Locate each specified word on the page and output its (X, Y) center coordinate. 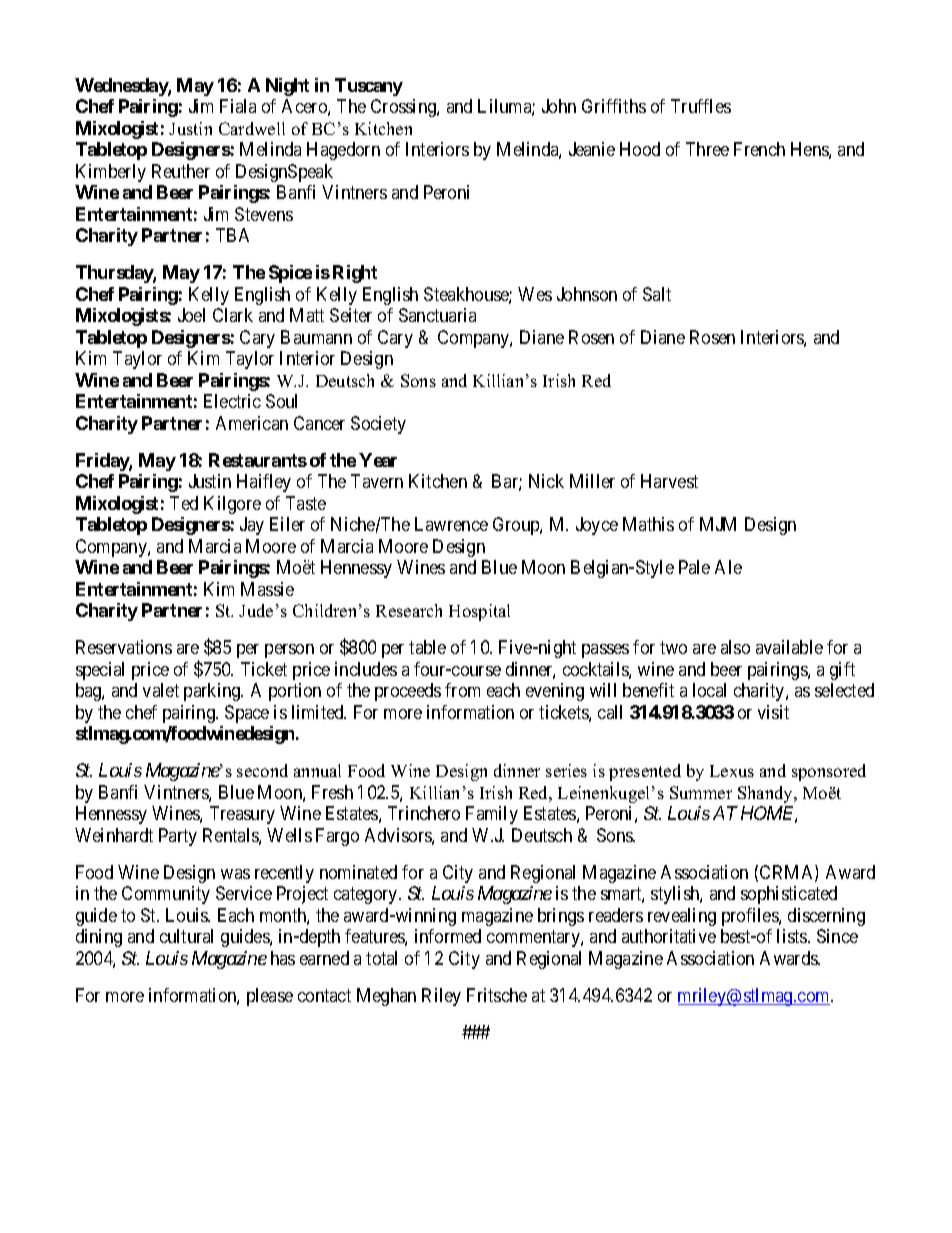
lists (793, 936)
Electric (232, 401)
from (462, 690)
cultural (186, 936)
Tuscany (369, 87)
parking (213, 692)
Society (378, 425)
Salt (657, 294)
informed (448, 936)
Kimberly (111, 173)
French (759, 149)
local (709, 690)
